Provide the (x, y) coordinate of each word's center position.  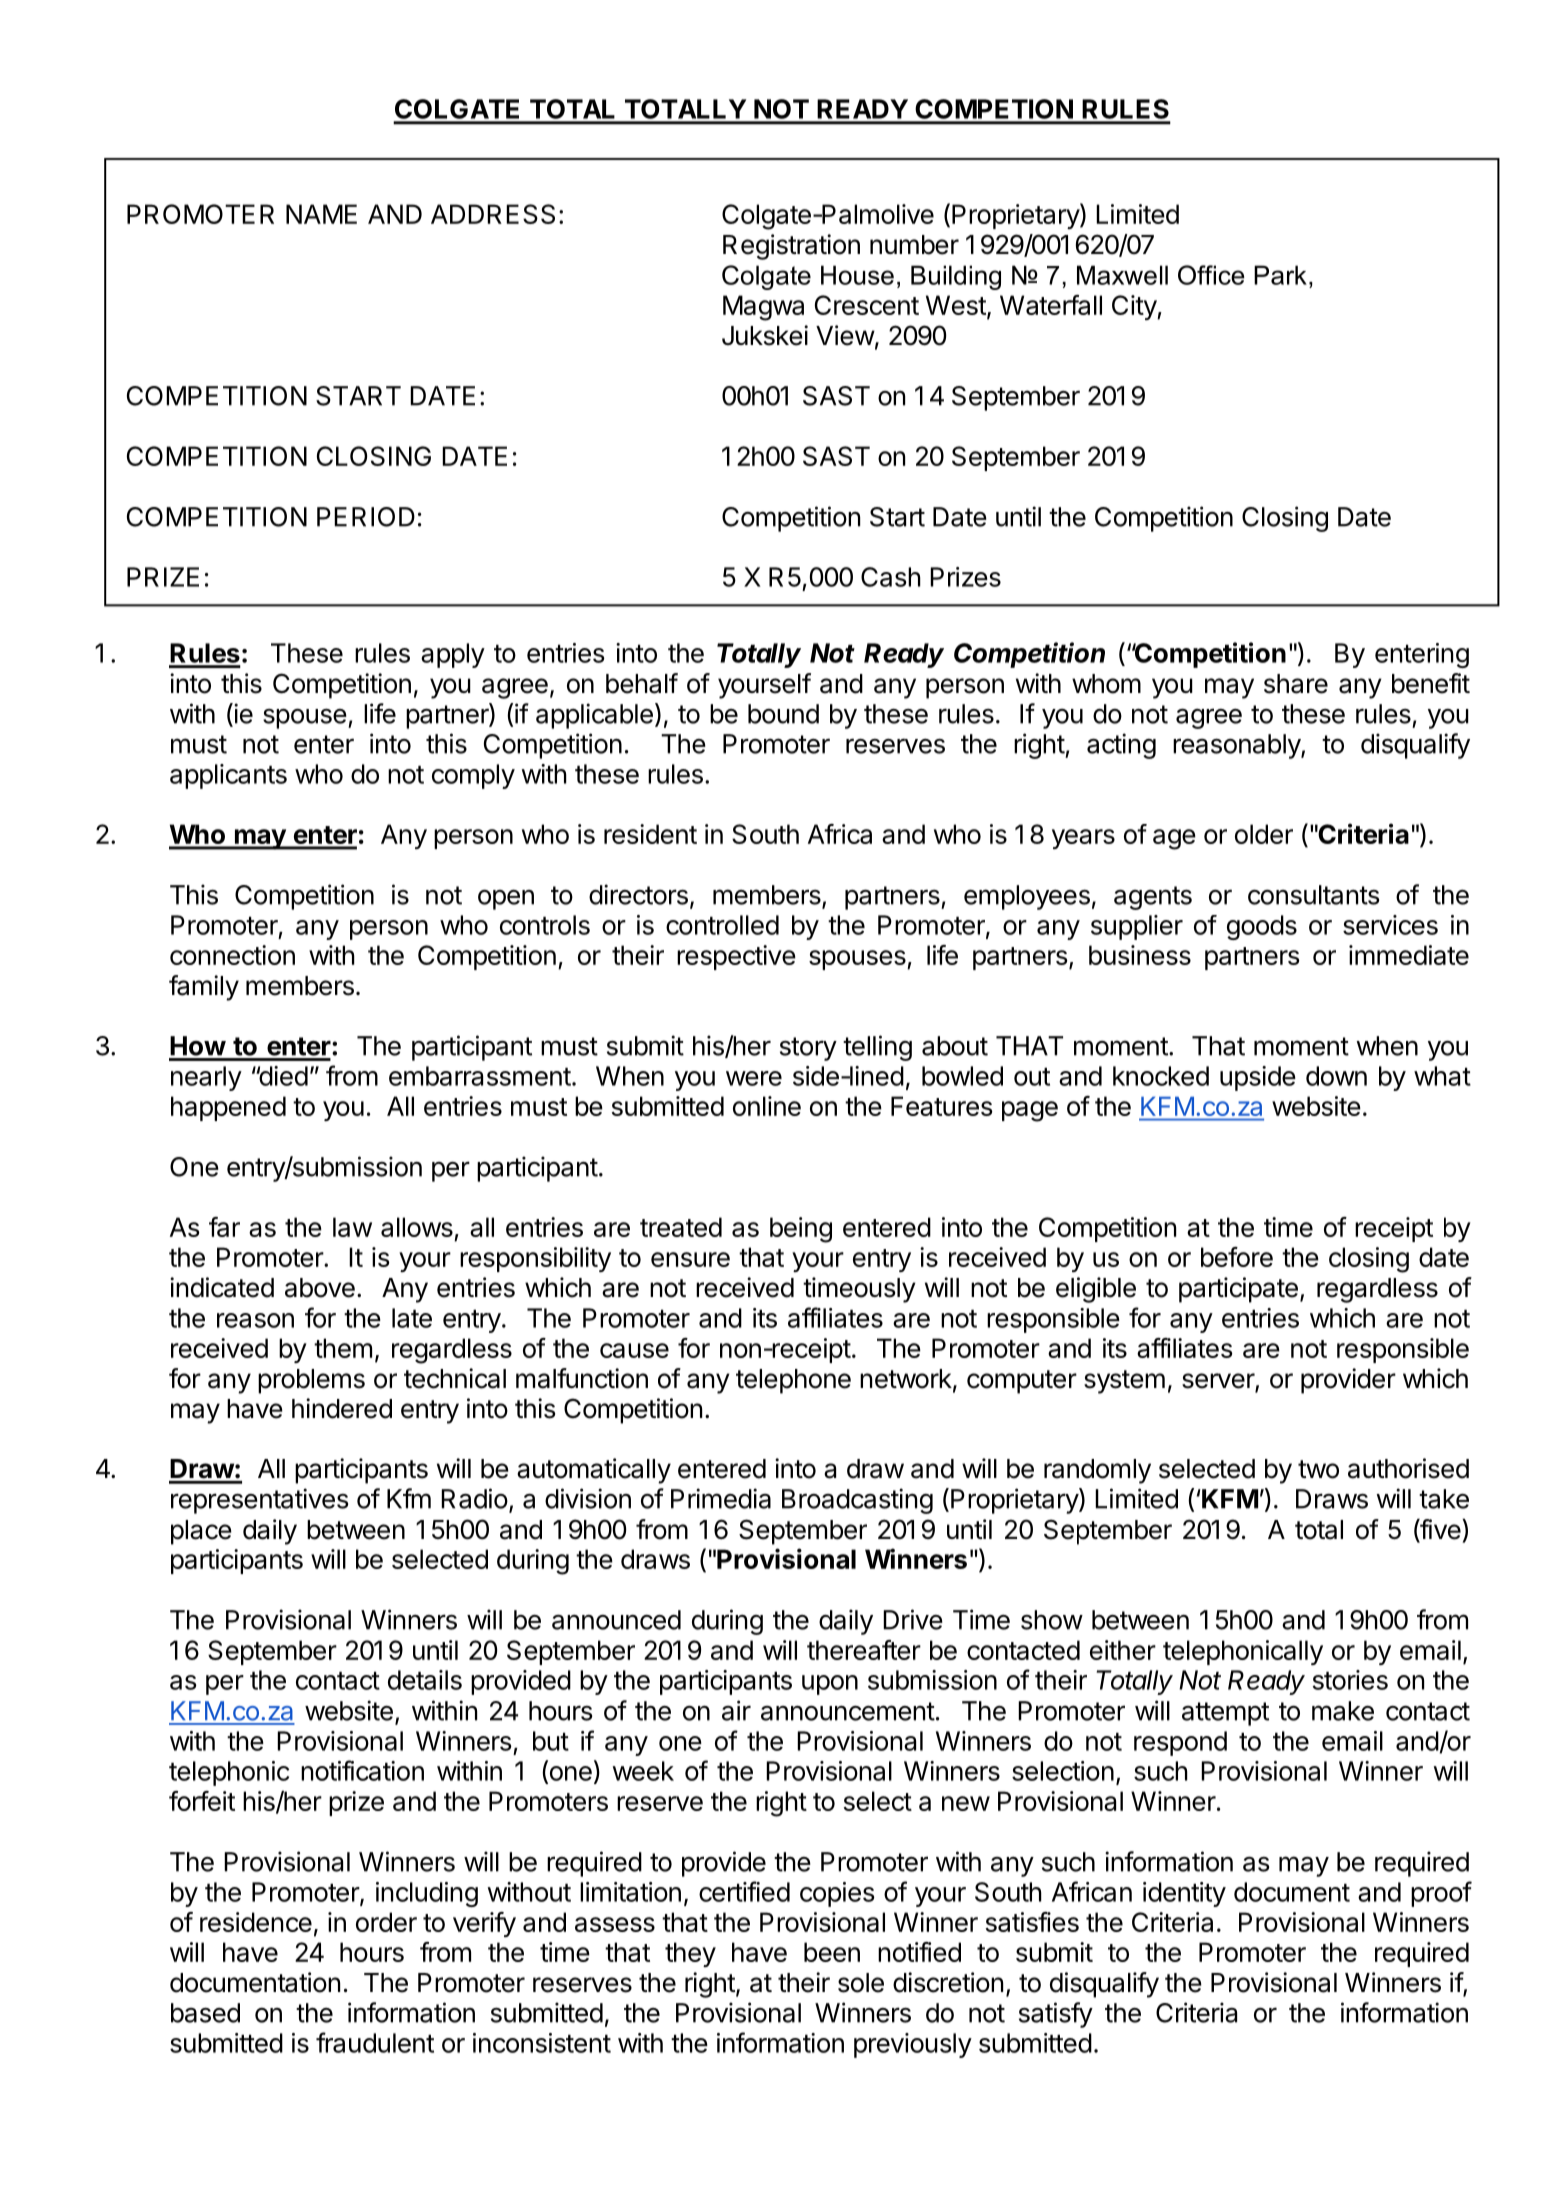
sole (861, 1983)
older (1264, 834)
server (1219, 1382)
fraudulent (375, 2042)
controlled (722, 925)
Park (1280, 275)
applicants (228, 776)
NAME (321, 214)
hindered (342, 1408)
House (857, 275)
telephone (793, 1381)
